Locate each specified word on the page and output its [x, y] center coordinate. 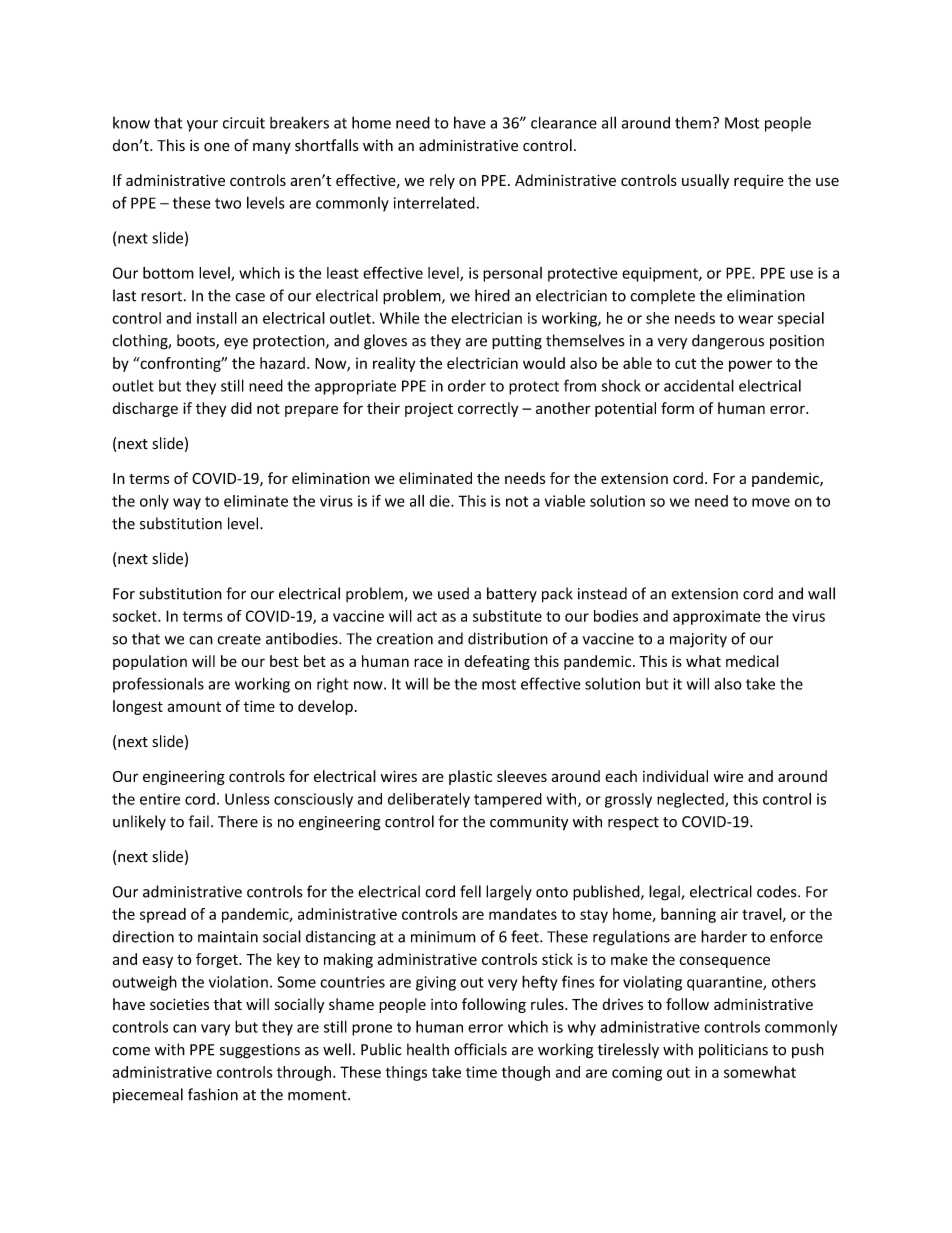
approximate [717, 617]
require [759, 182]
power [750, 366]
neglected [691, 800]
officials [480, 1049]
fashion [213, 1094]
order [467, 385]
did [241, 408]
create [239, 639]
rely [442, 181]
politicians [733, 1050]
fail [199, 821]
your [202, 126]
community [529, 823]
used [453, 593]
